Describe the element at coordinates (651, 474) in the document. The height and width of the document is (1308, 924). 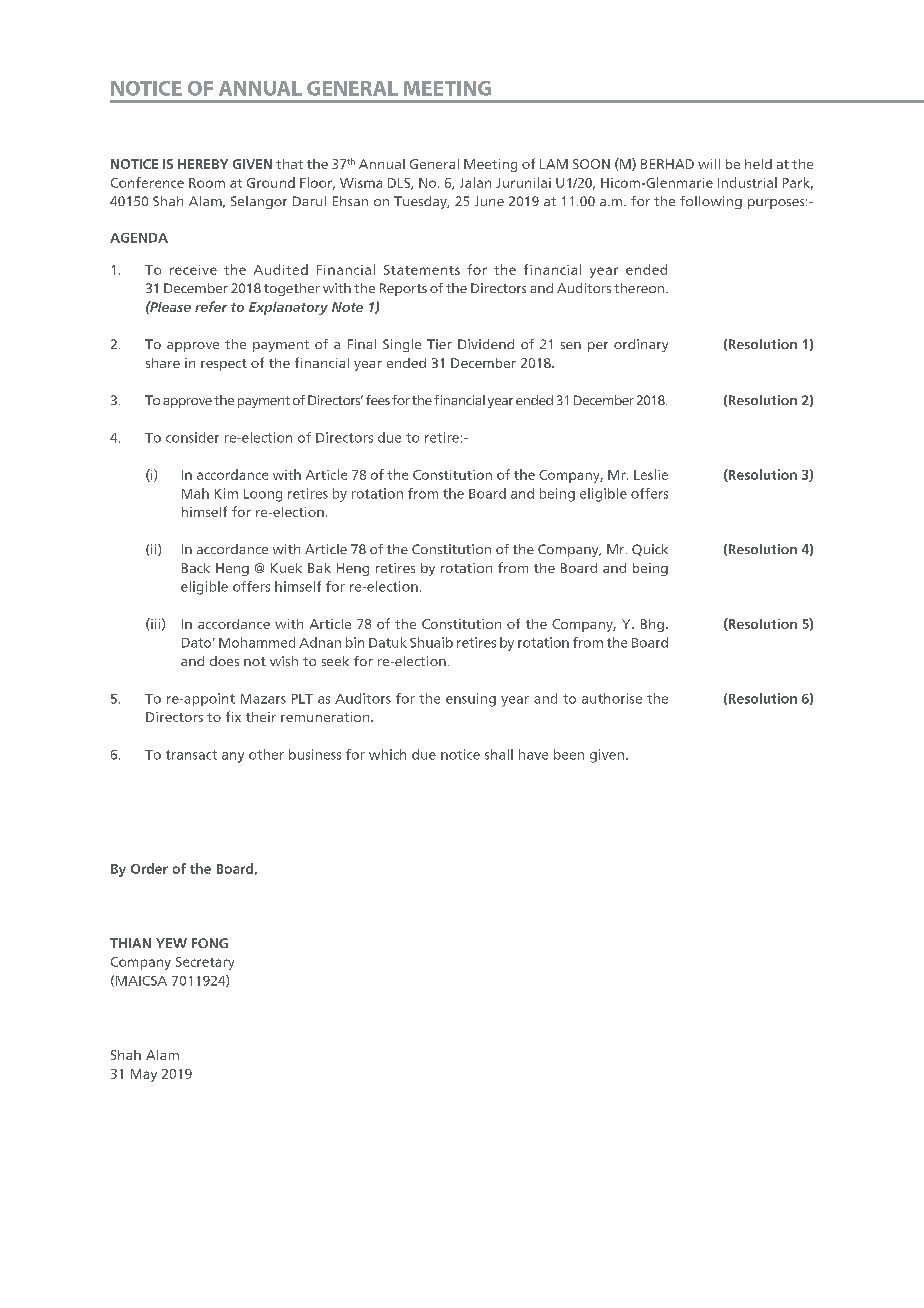
I see `Leslie` at that location.
